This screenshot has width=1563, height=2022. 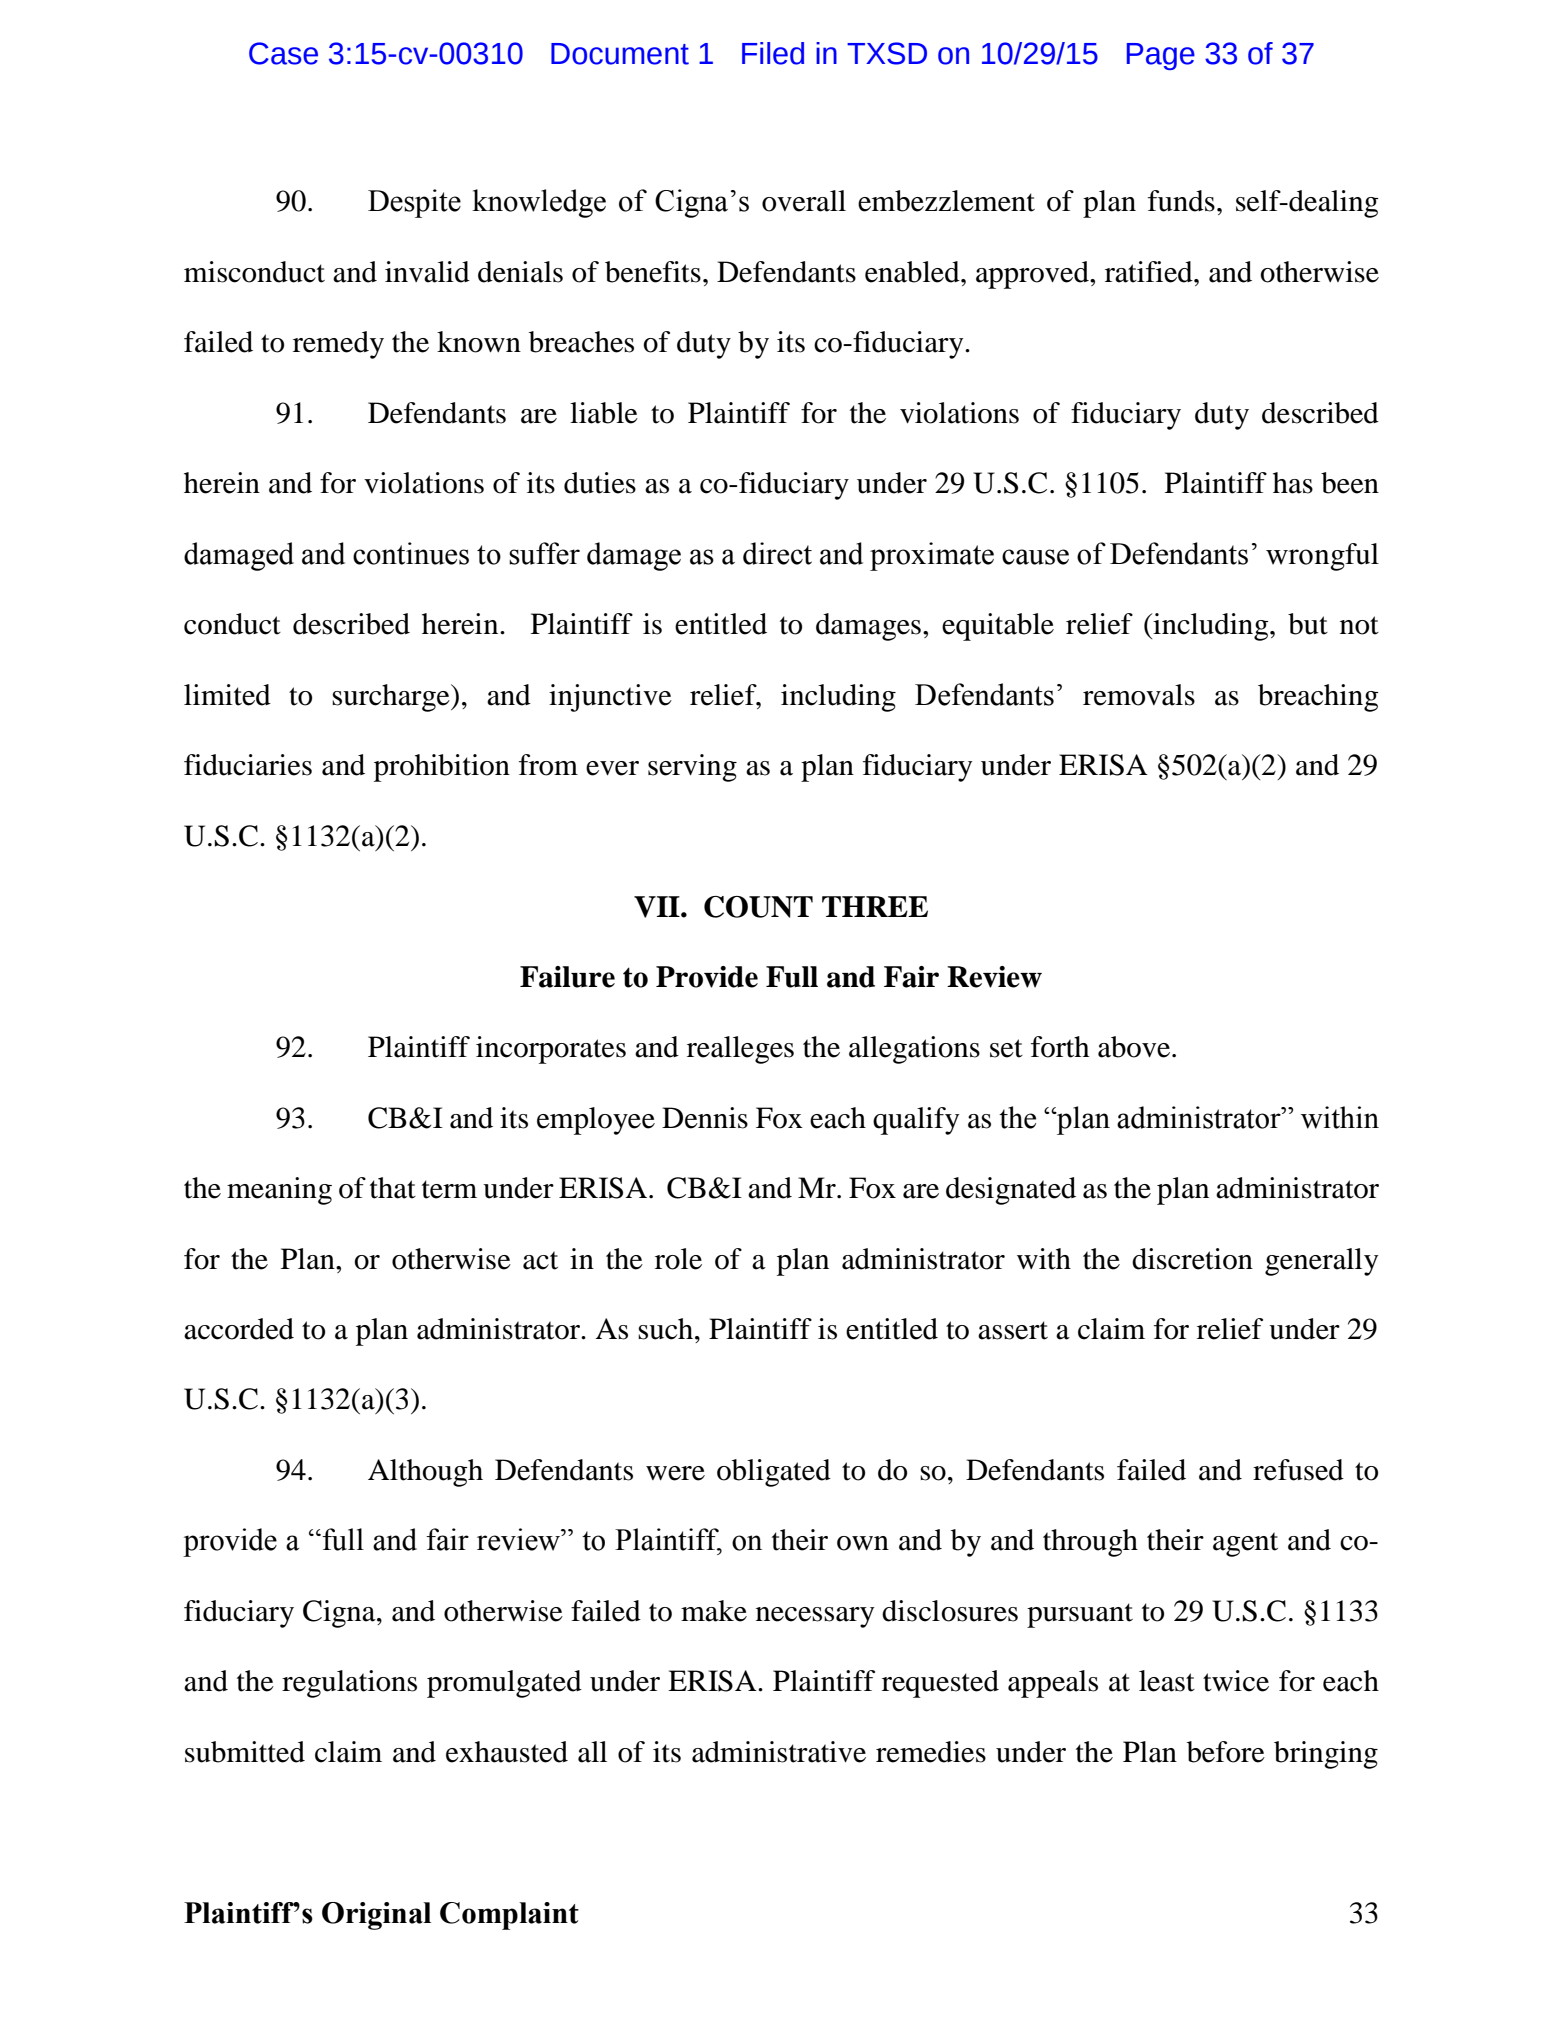 What do you see at coordinates (1161, 56) in the screenshot?
I see `Page` at bounding box center [1161, 56].
